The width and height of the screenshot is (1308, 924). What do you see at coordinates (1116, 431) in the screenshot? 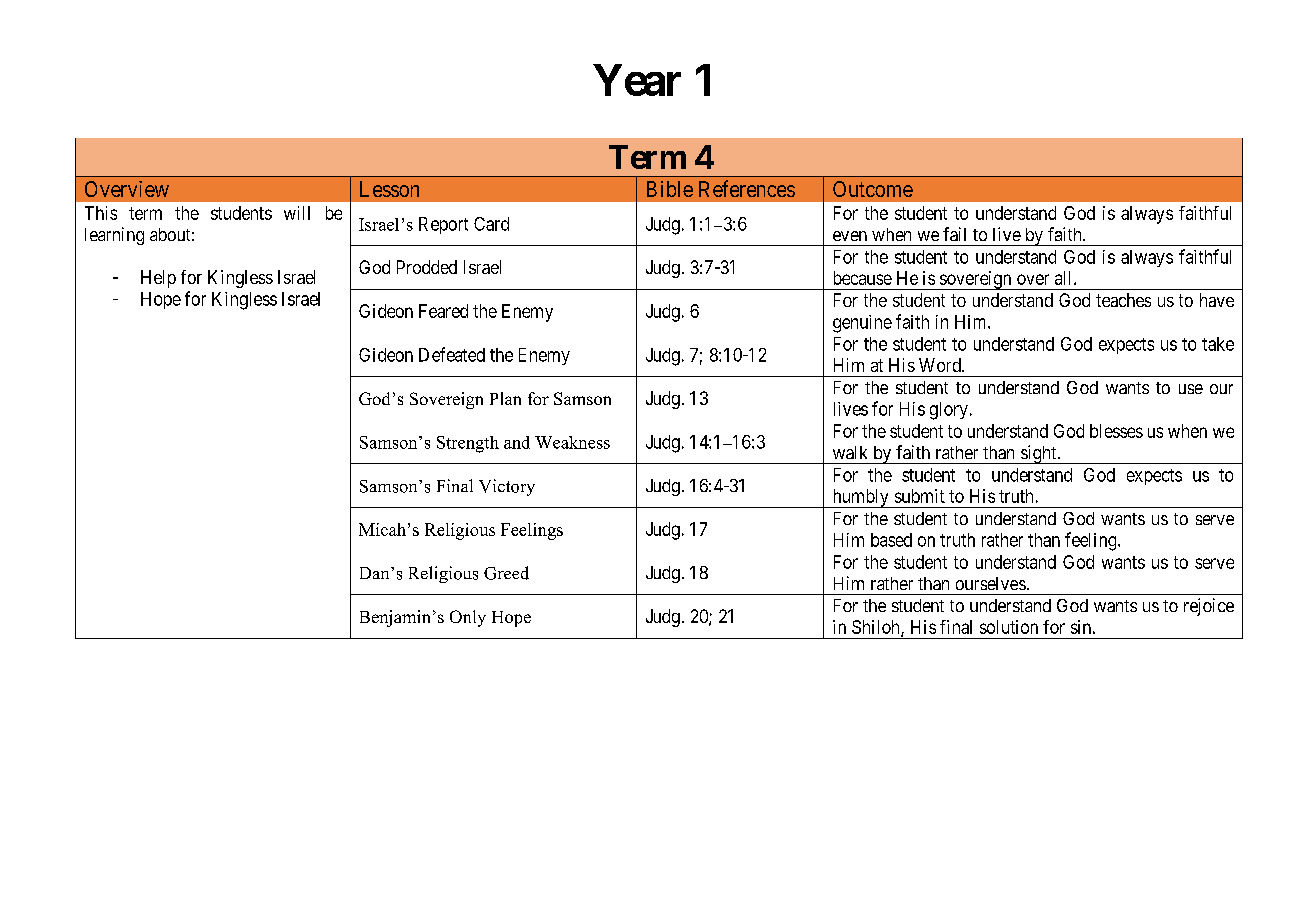
I see `blesses` at bounding box center [1116, 431].
